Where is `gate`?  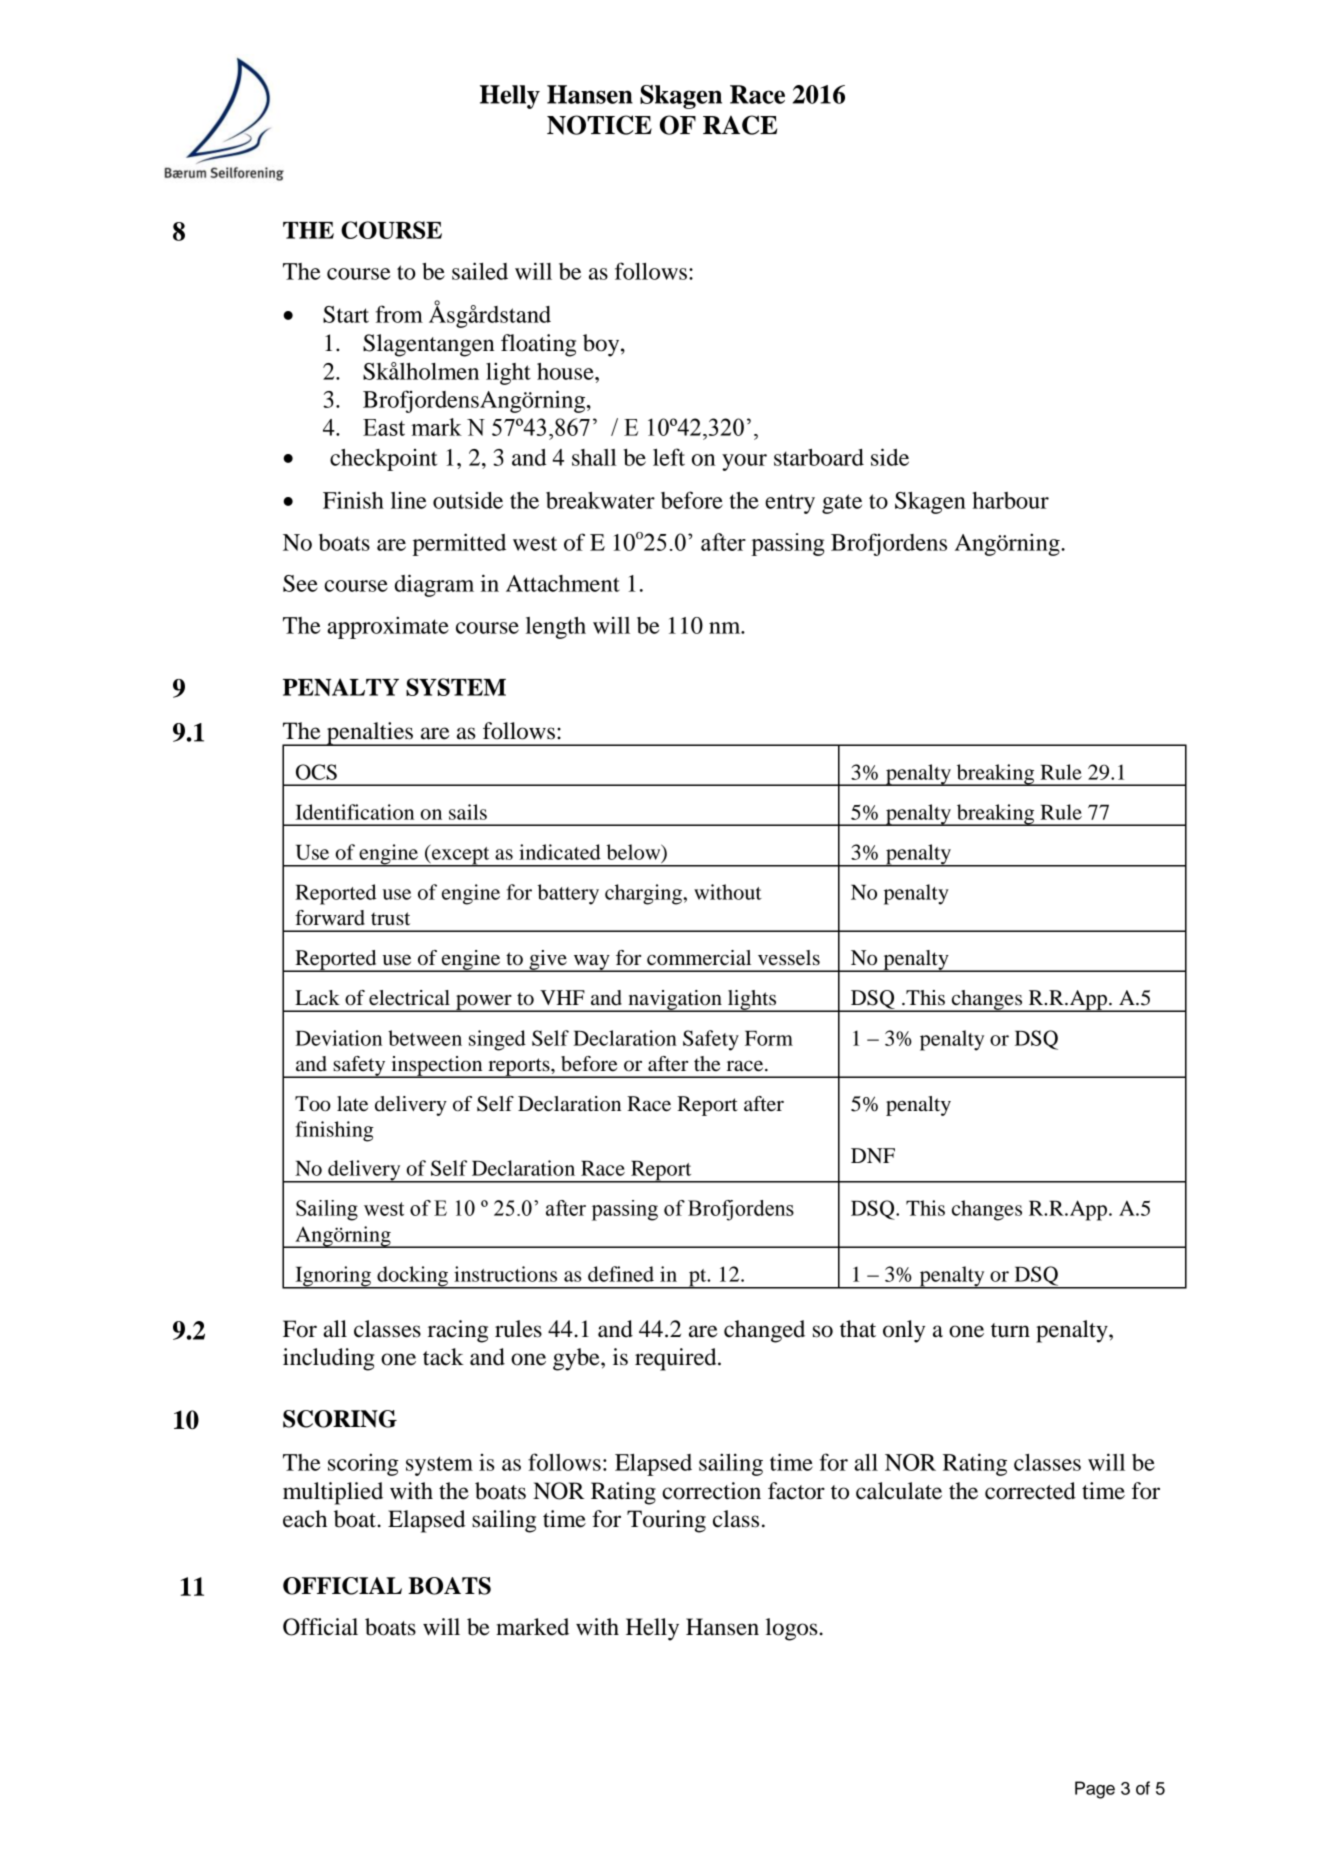 gate is located at coordinates (842, 504).
